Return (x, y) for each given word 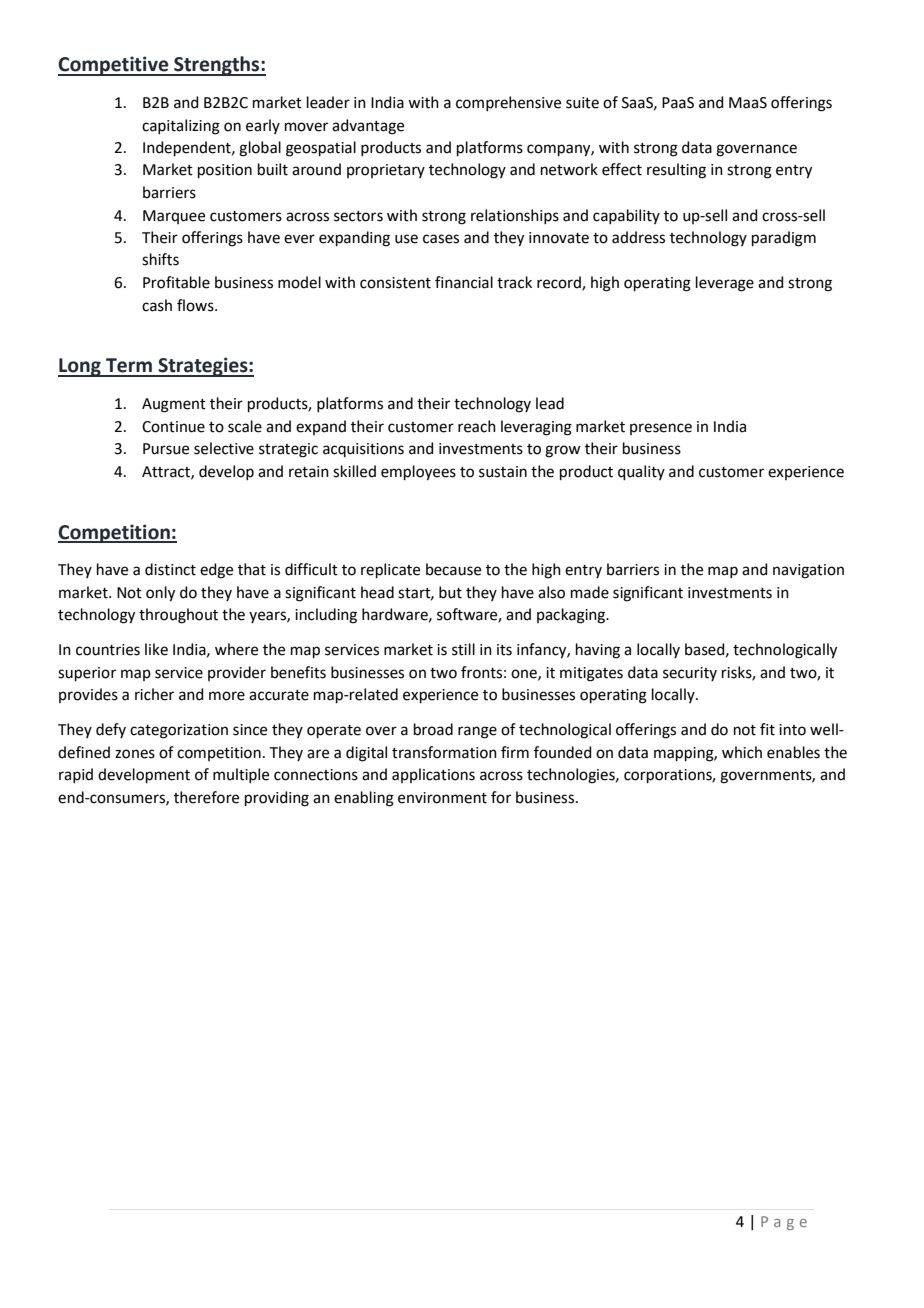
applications (433, 775)
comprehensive (508, 103)
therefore (206, 797)
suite (582, 103)
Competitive (114, 66)
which (742, 752)
